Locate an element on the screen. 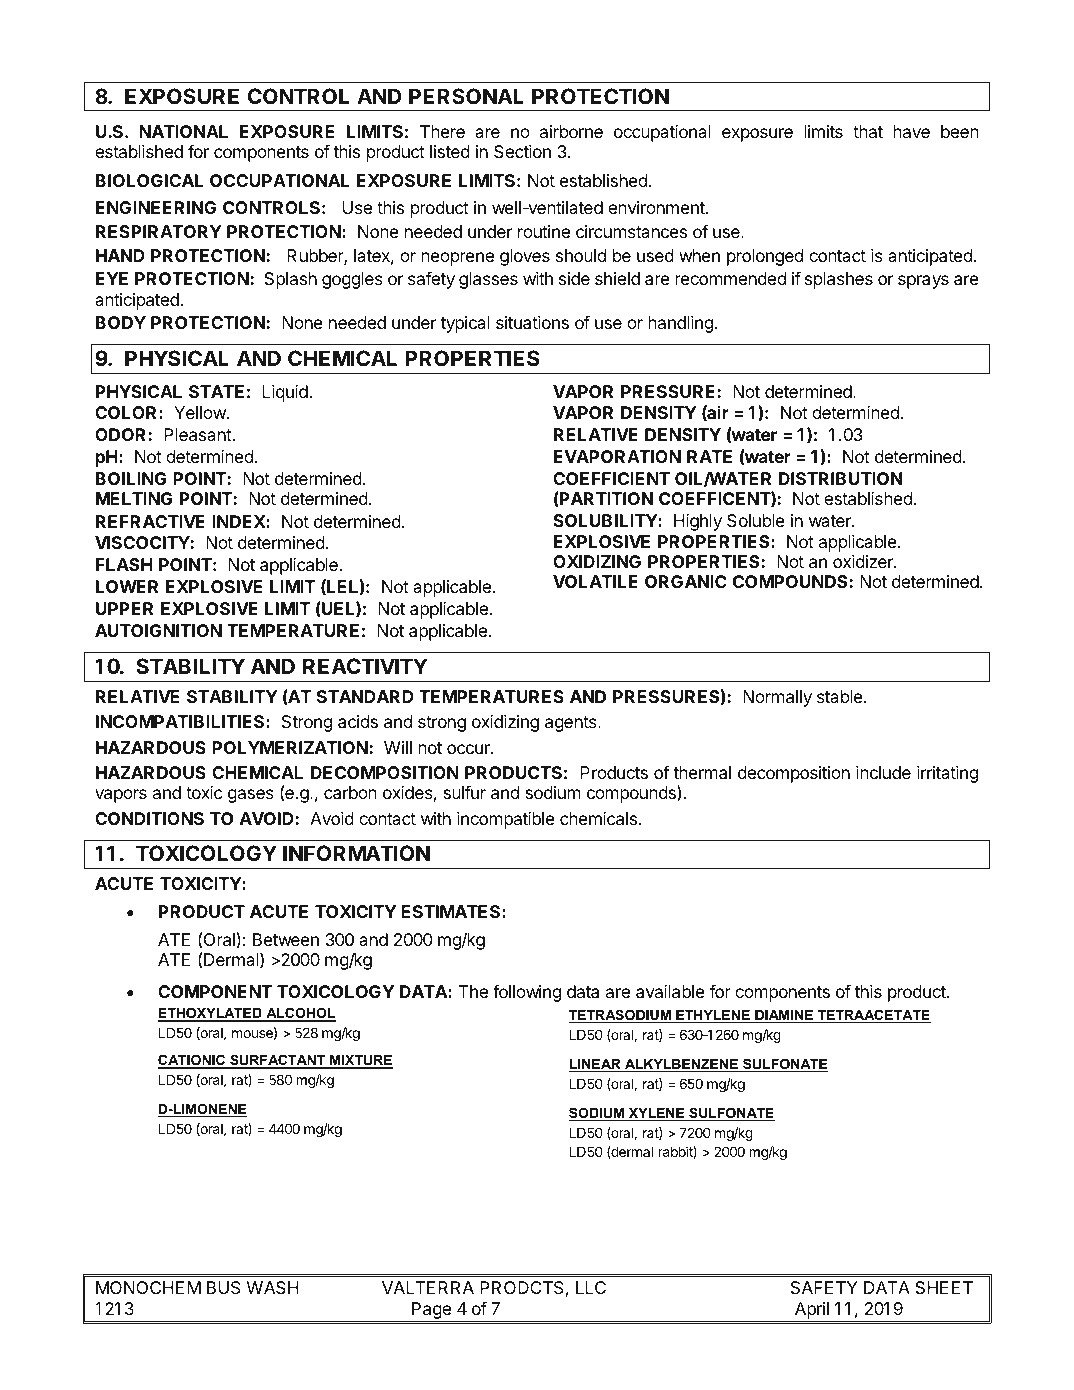  Section is located at coordinates (522, 151).
